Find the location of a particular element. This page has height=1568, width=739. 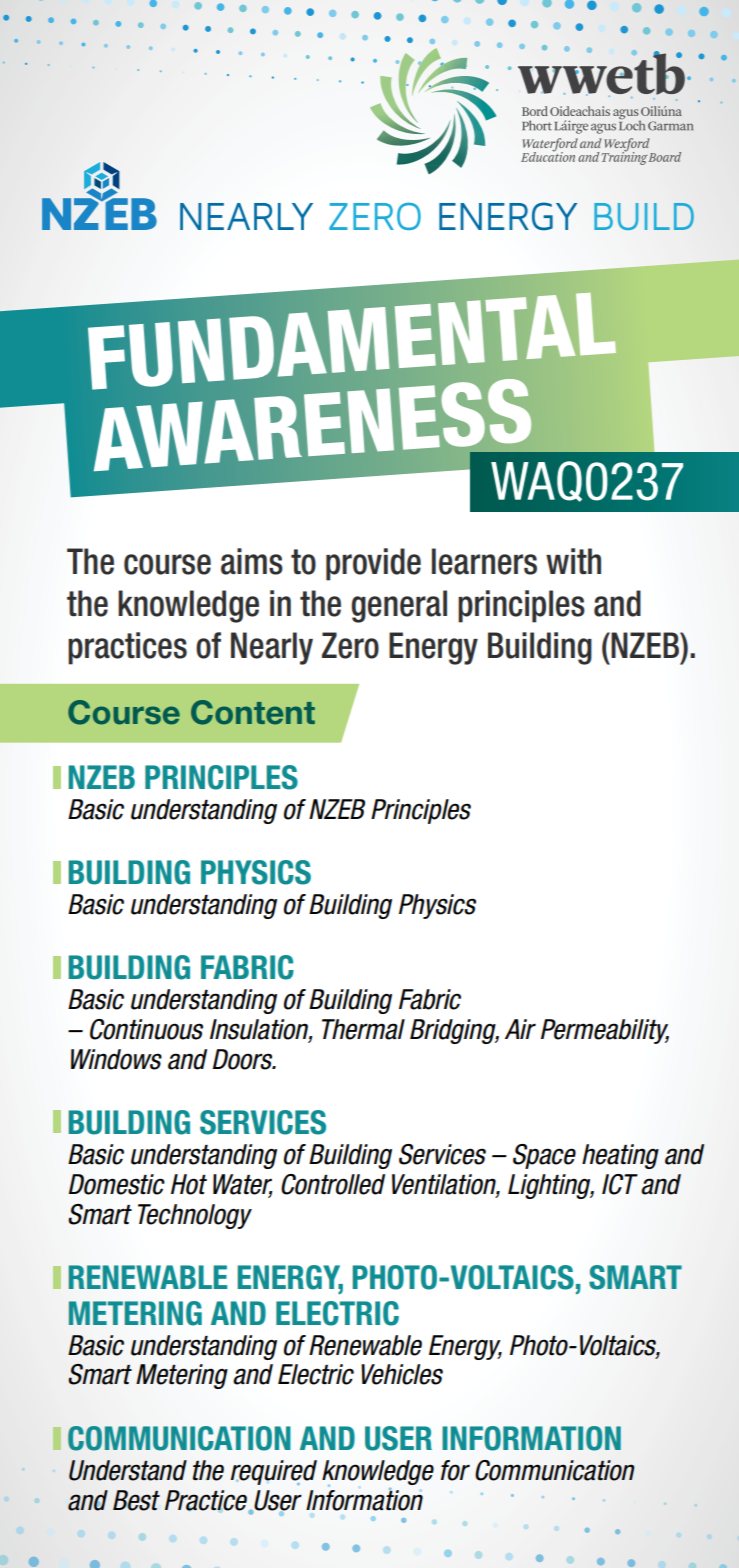

with is located at coordinates (573, 561).
